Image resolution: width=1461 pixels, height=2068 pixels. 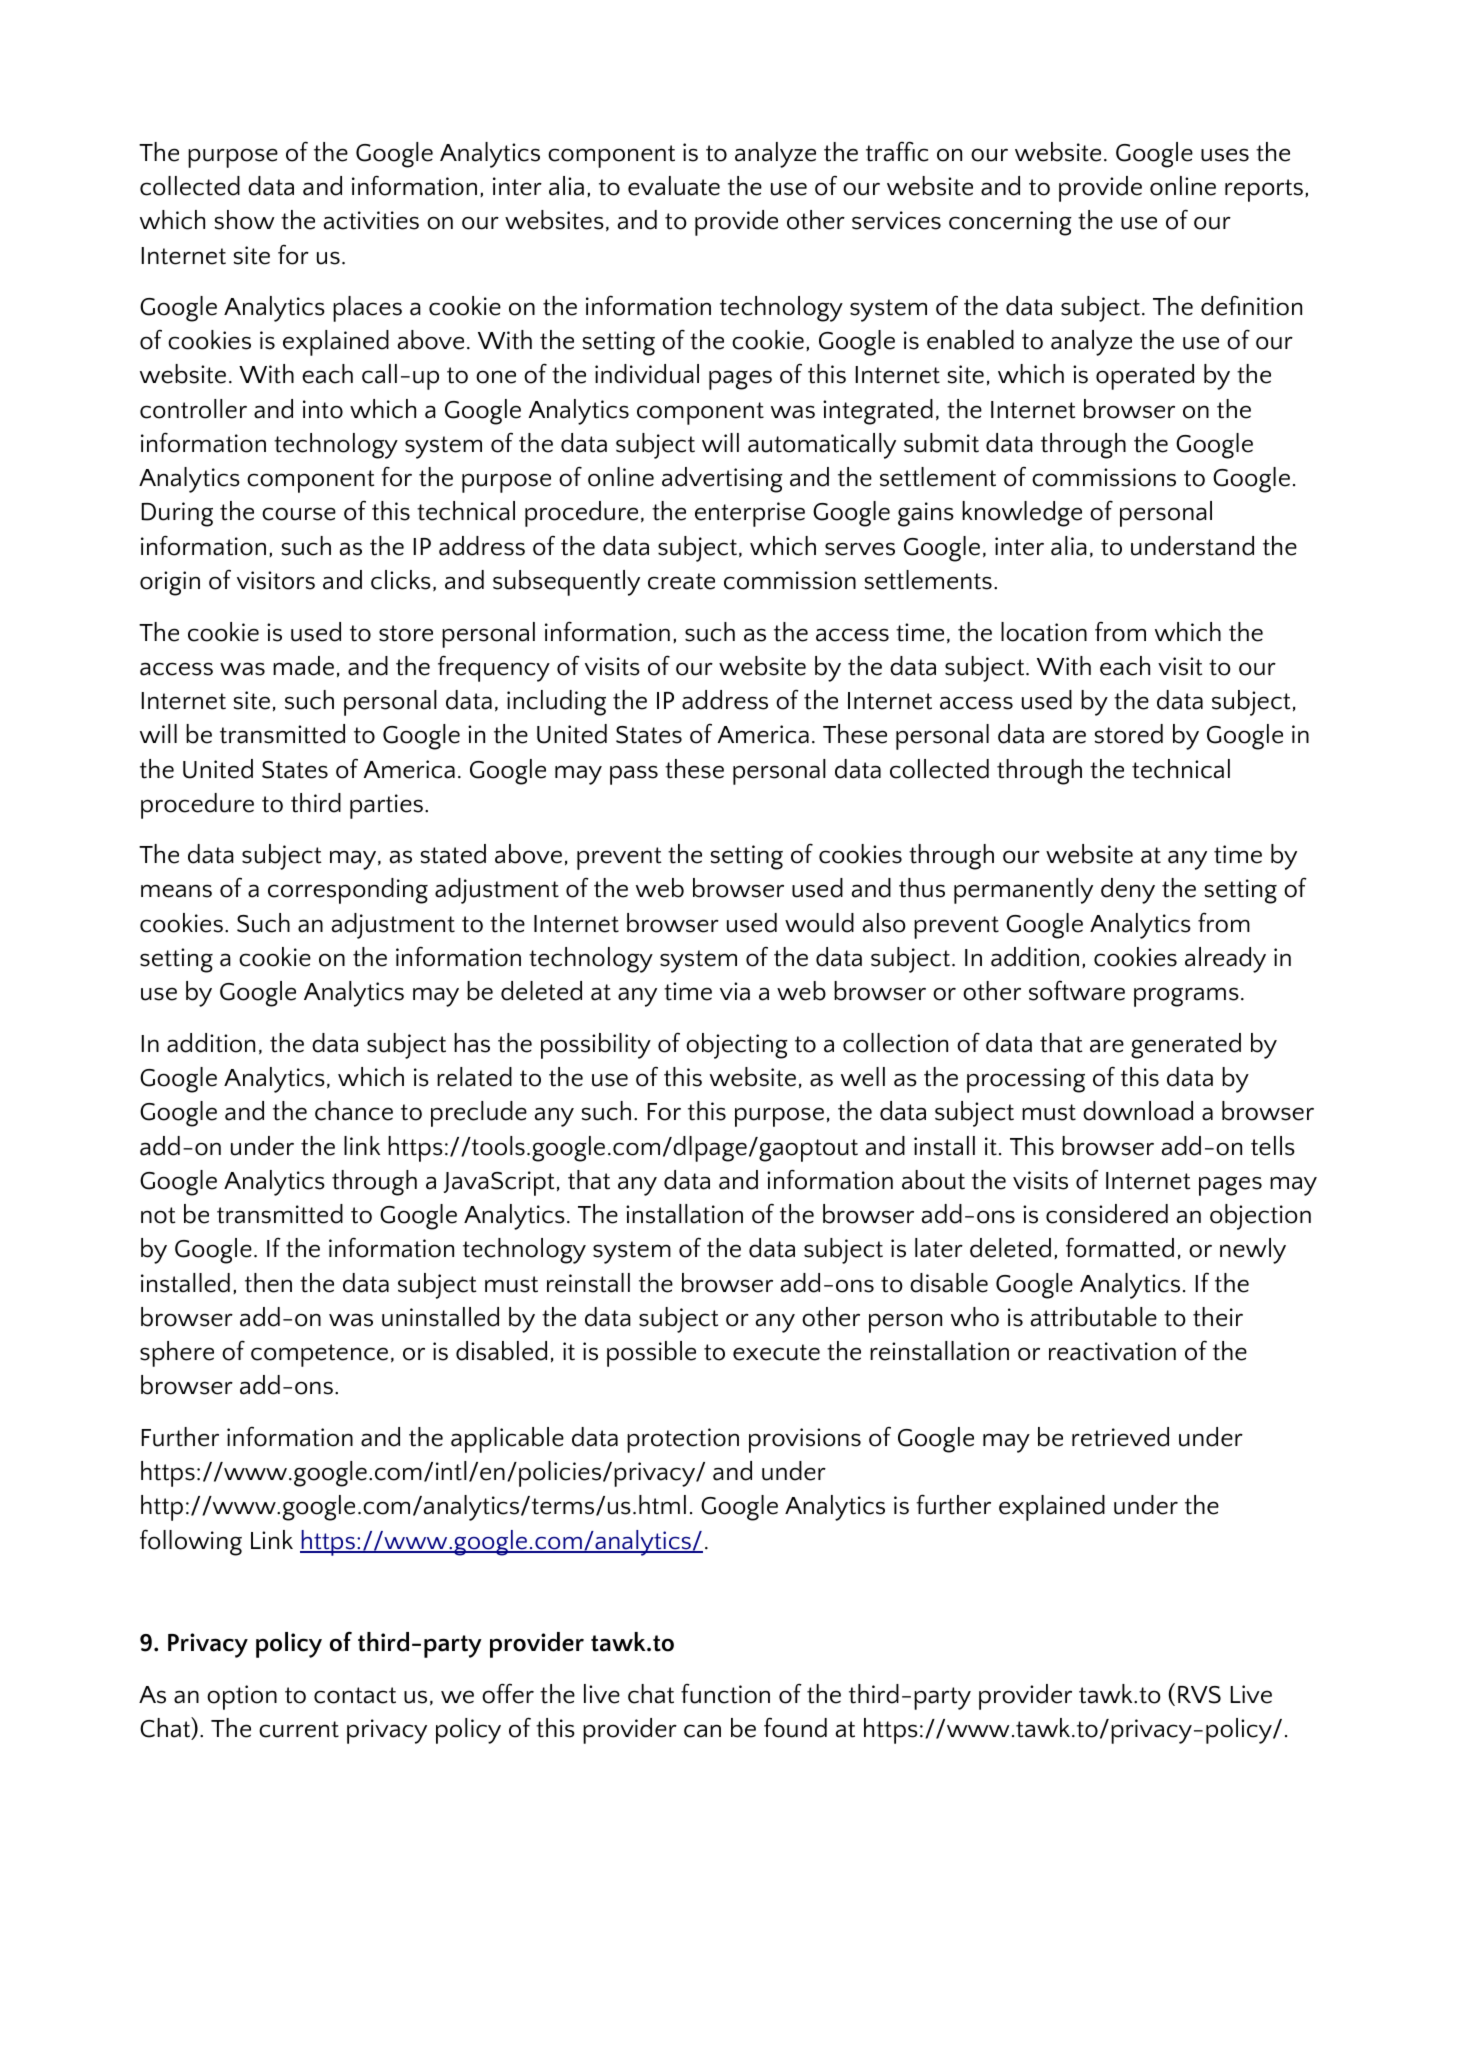 I want to click on evaluate, so click(x=674, y=186).
